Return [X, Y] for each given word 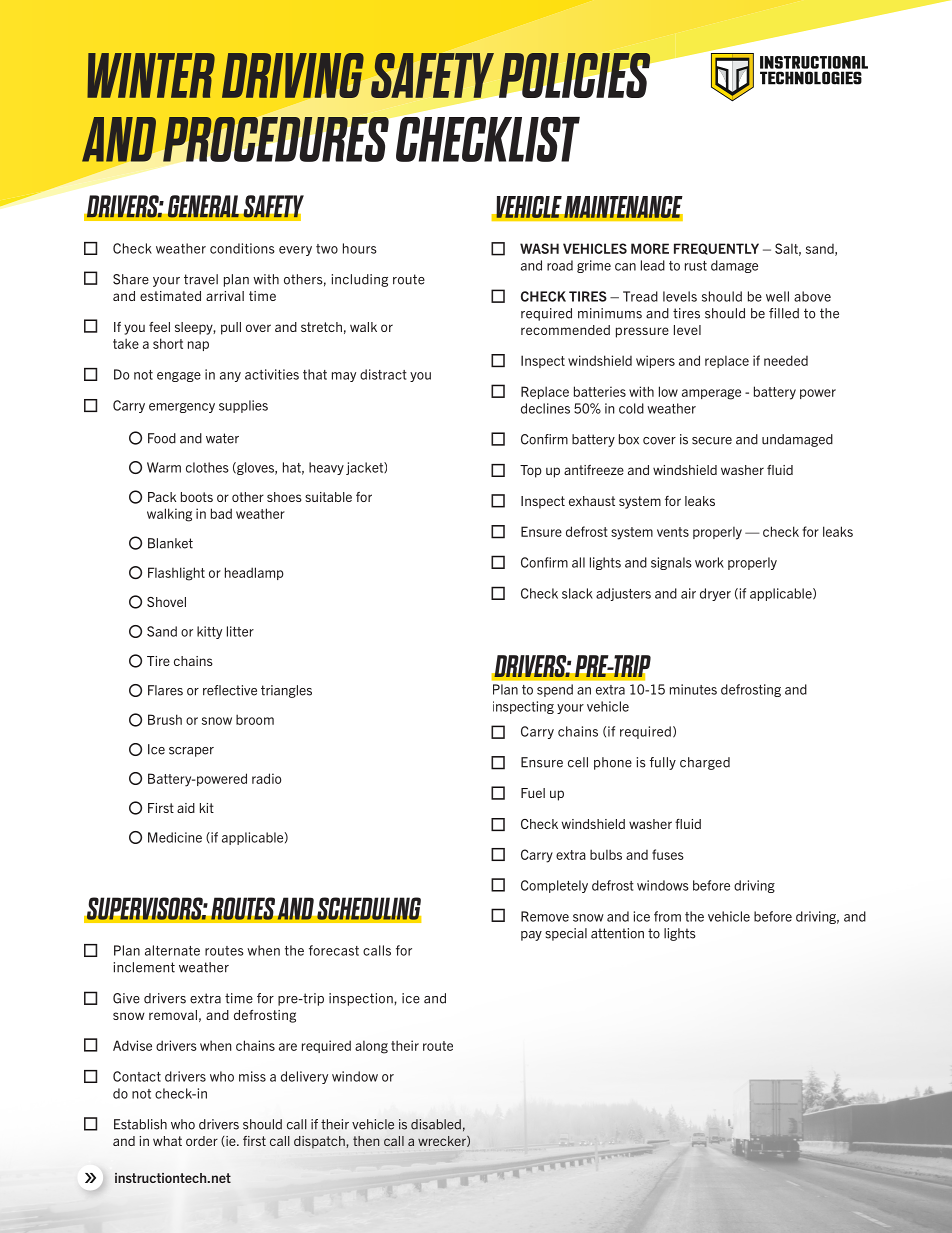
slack [577, 593]
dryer [715, 594]
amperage [711, 394]
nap [198, 346]
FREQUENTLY [716, 249]
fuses [668, 854]
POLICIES [575, 75]
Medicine [175, 837]
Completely [554, 886]
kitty [209, 632]
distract [383, 374]
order [202, 1141]
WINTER [151, 75]
